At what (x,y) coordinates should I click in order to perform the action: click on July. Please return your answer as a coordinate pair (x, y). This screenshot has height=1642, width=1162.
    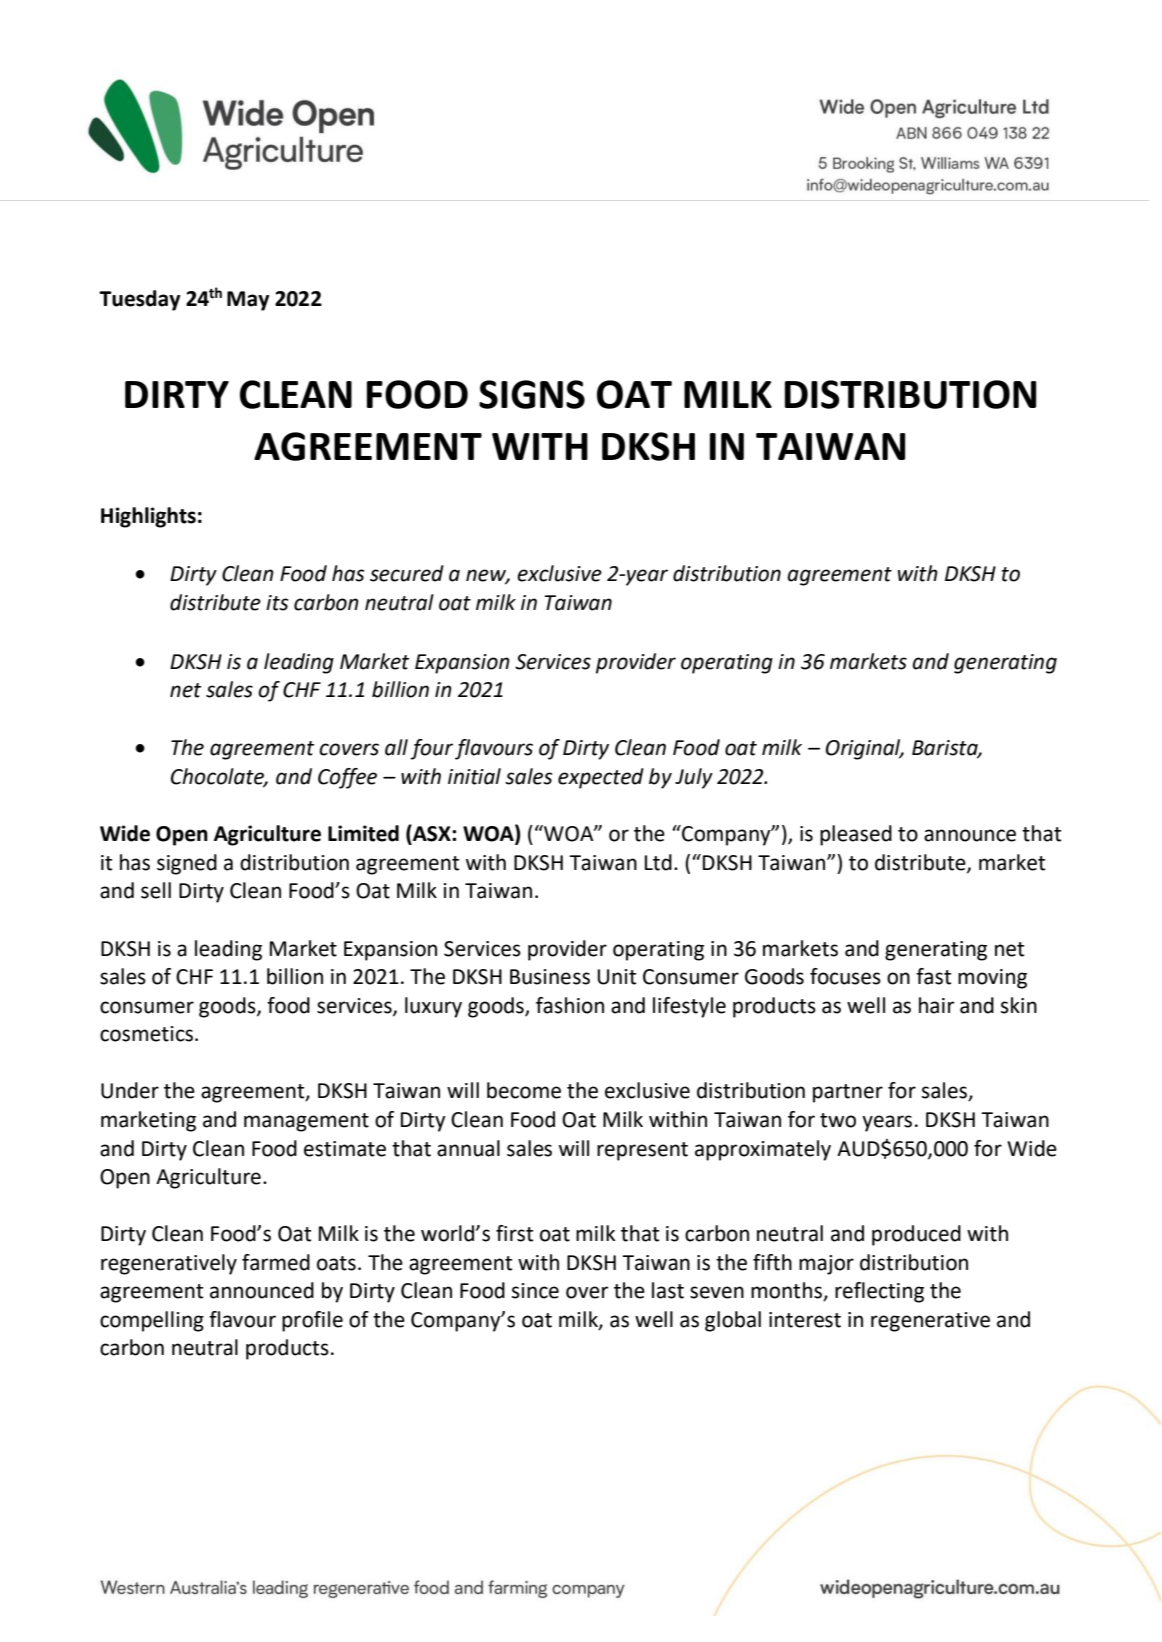
    Looking at the image, I should click on (694, 778).
